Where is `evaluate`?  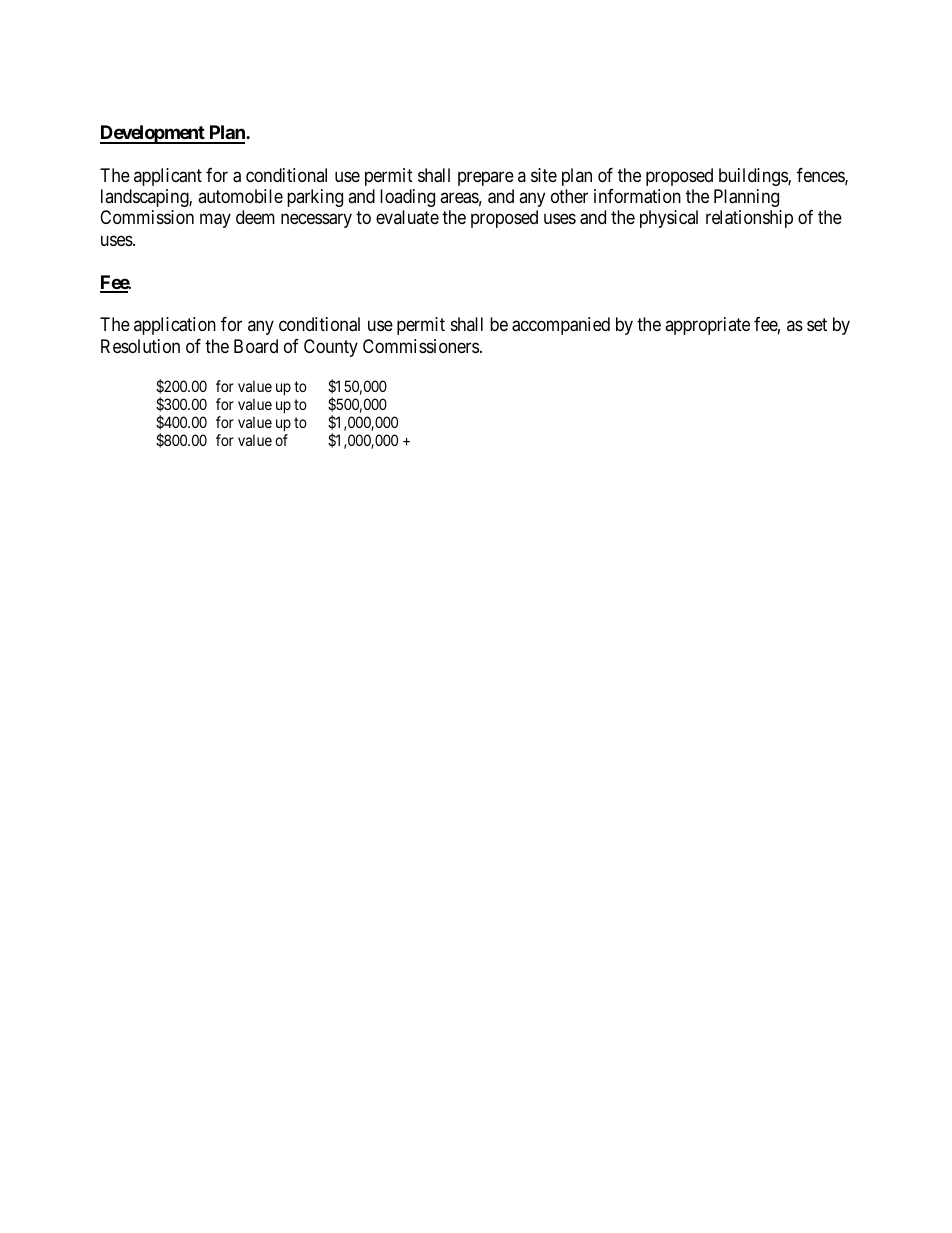 evaluate is located at coordinates (407, 217).
